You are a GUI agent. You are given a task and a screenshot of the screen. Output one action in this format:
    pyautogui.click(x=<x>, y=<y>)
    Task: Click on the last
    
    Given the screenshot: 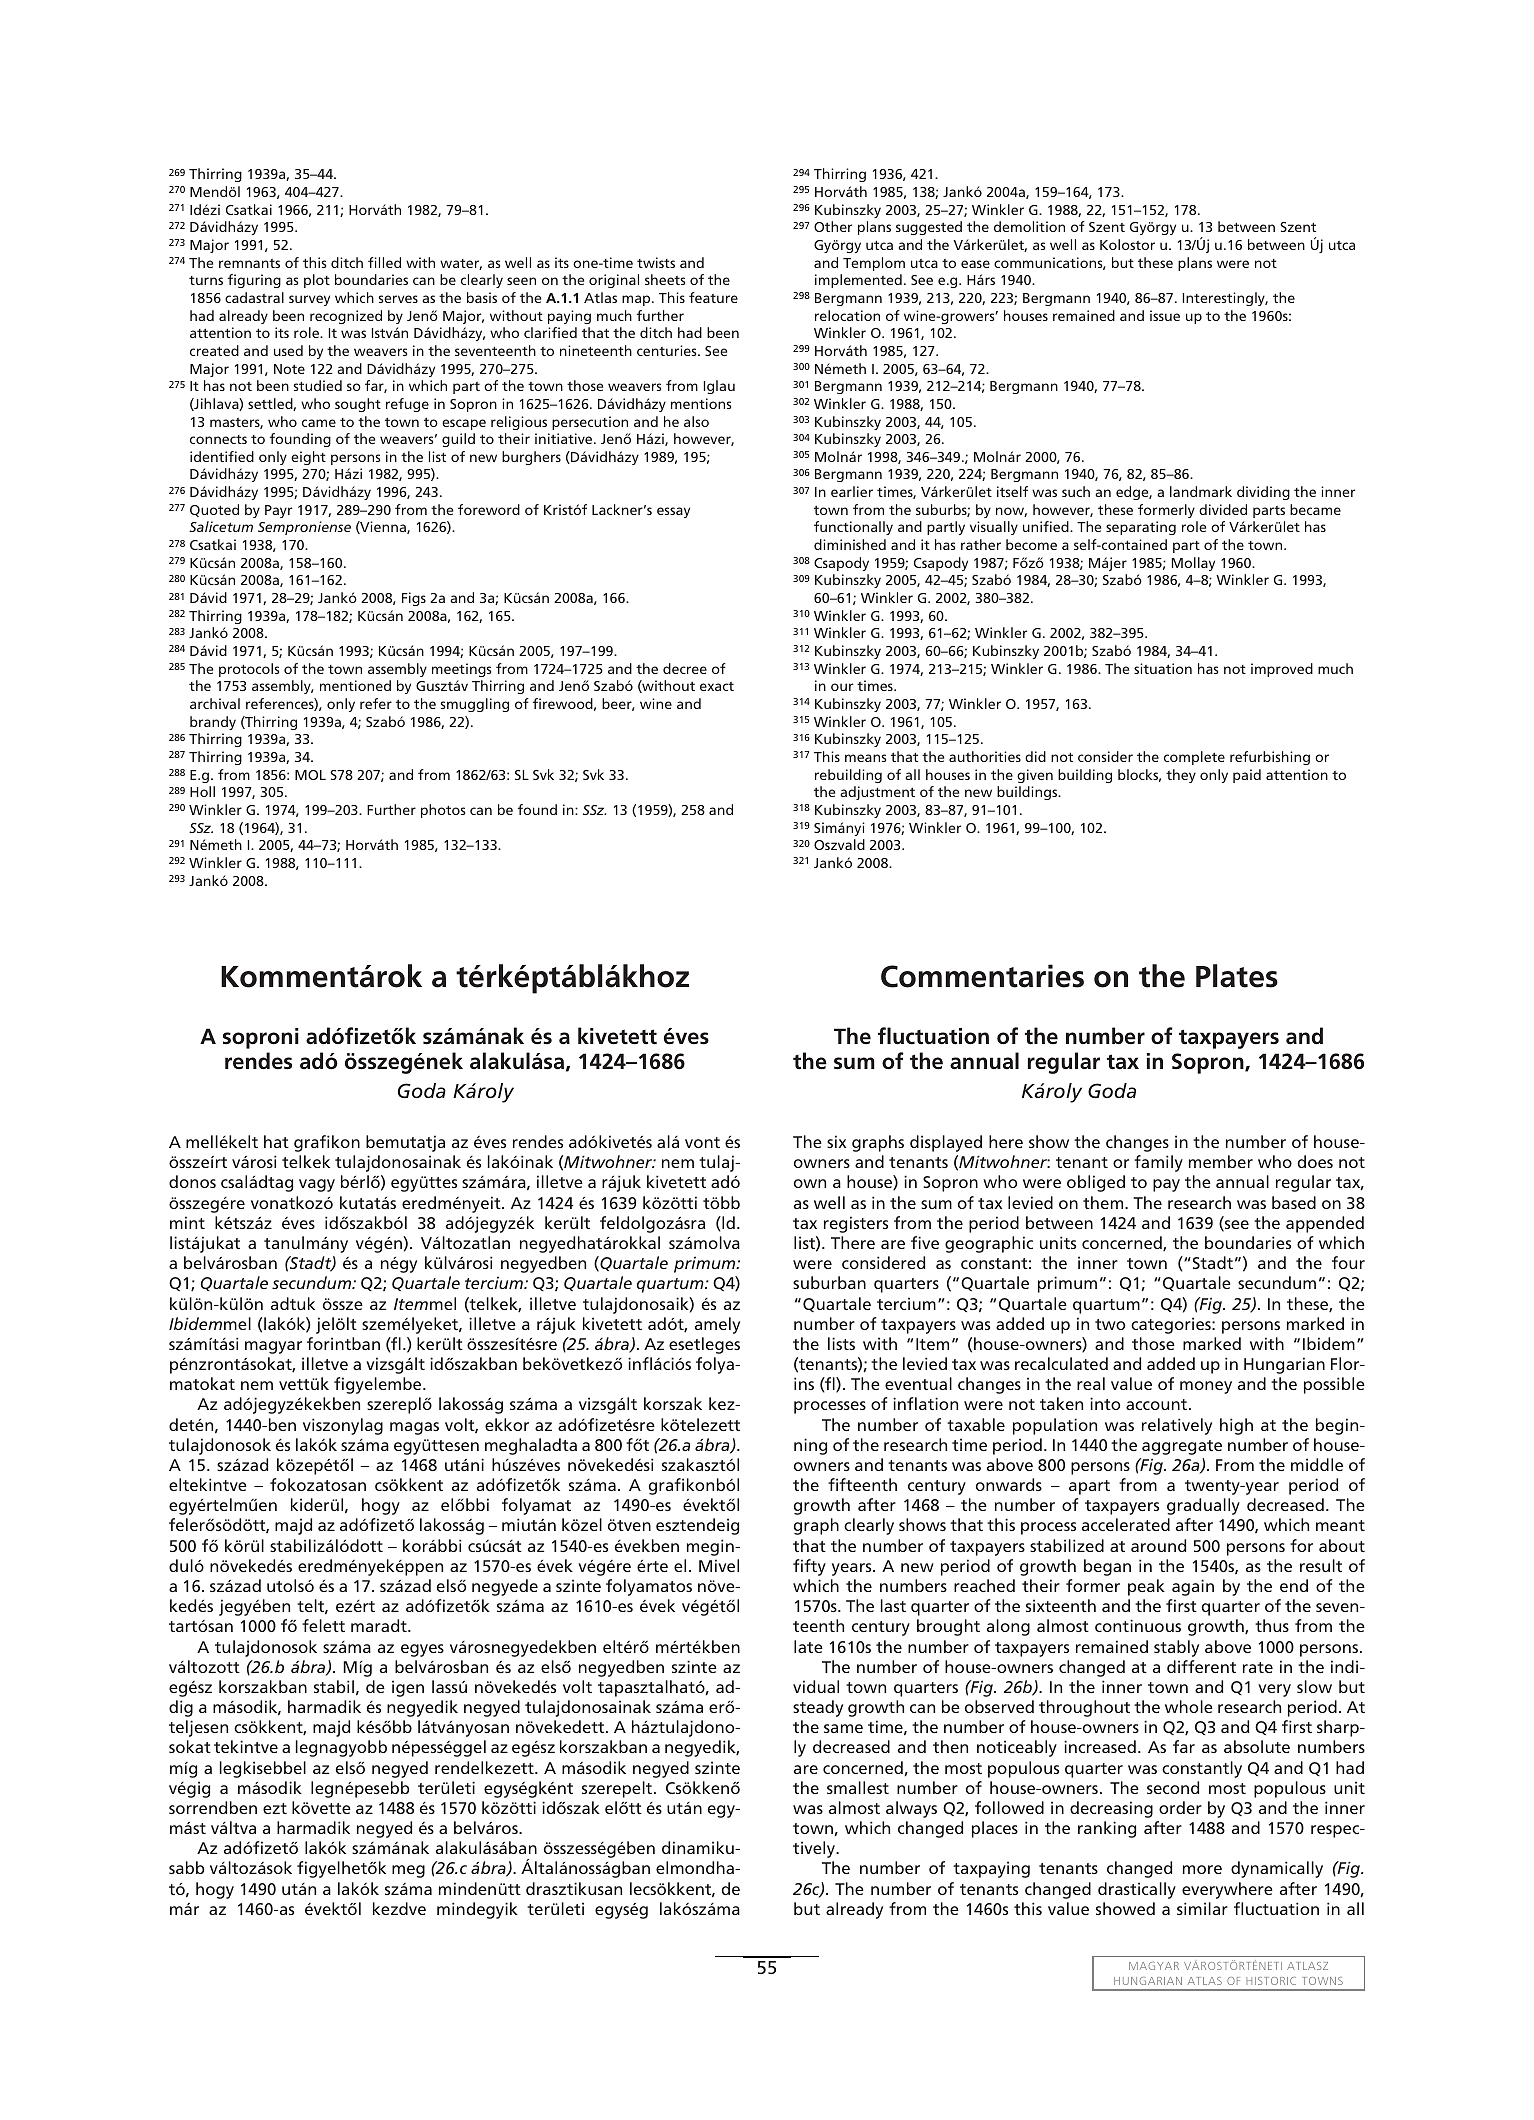 What is the action you would take?
    pyautogui.click(x=893, y=1605)
